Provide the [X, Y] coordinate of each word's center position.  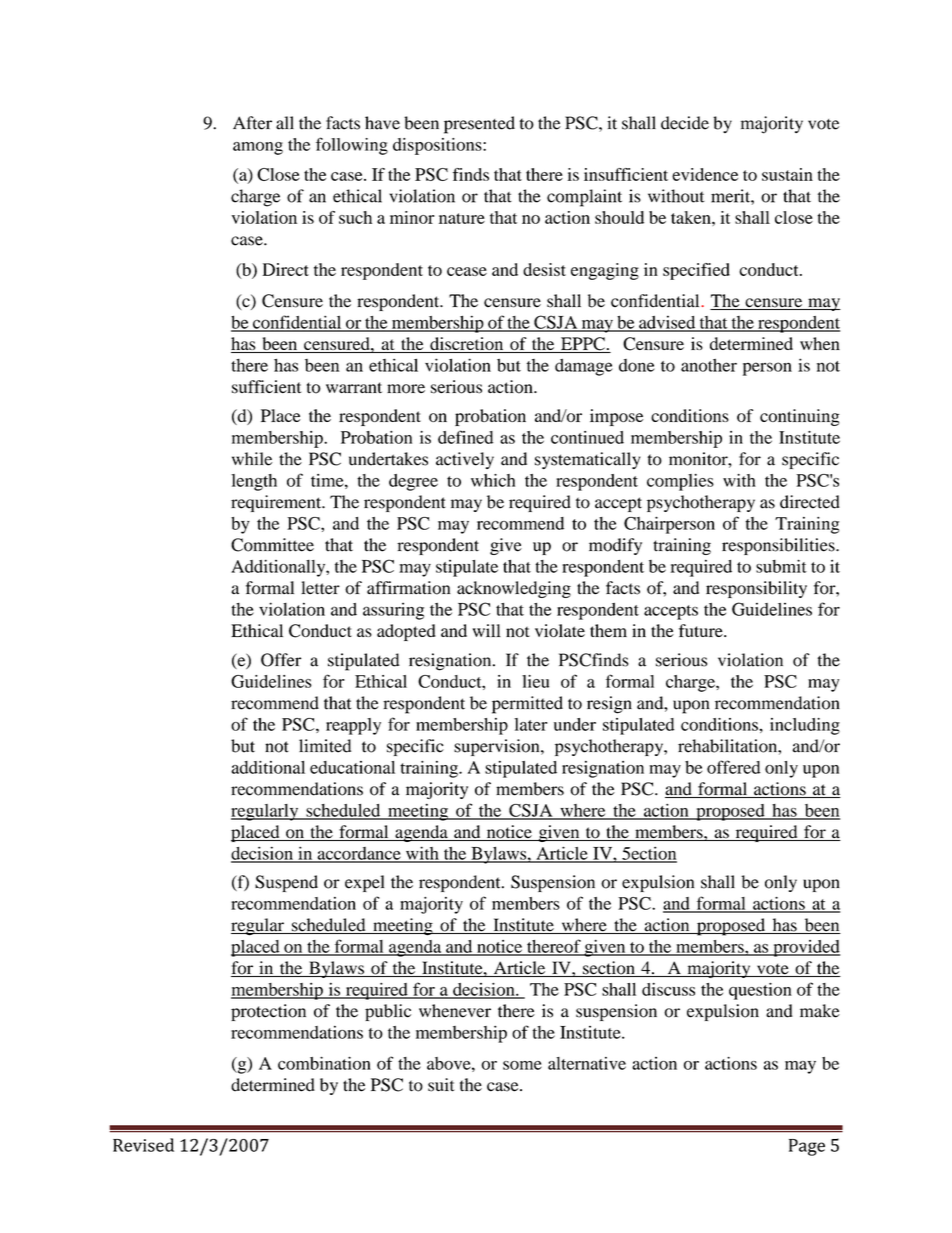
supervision [498, 747]
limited [325, 746]
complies [680, 482]
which [493, 480]
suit [441, 1085]
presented [479, 125]
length [254, 482]
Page [807, 1147]
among [258, 148]
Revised [143, 1145]
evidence [705, 174]
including [805, 726]
